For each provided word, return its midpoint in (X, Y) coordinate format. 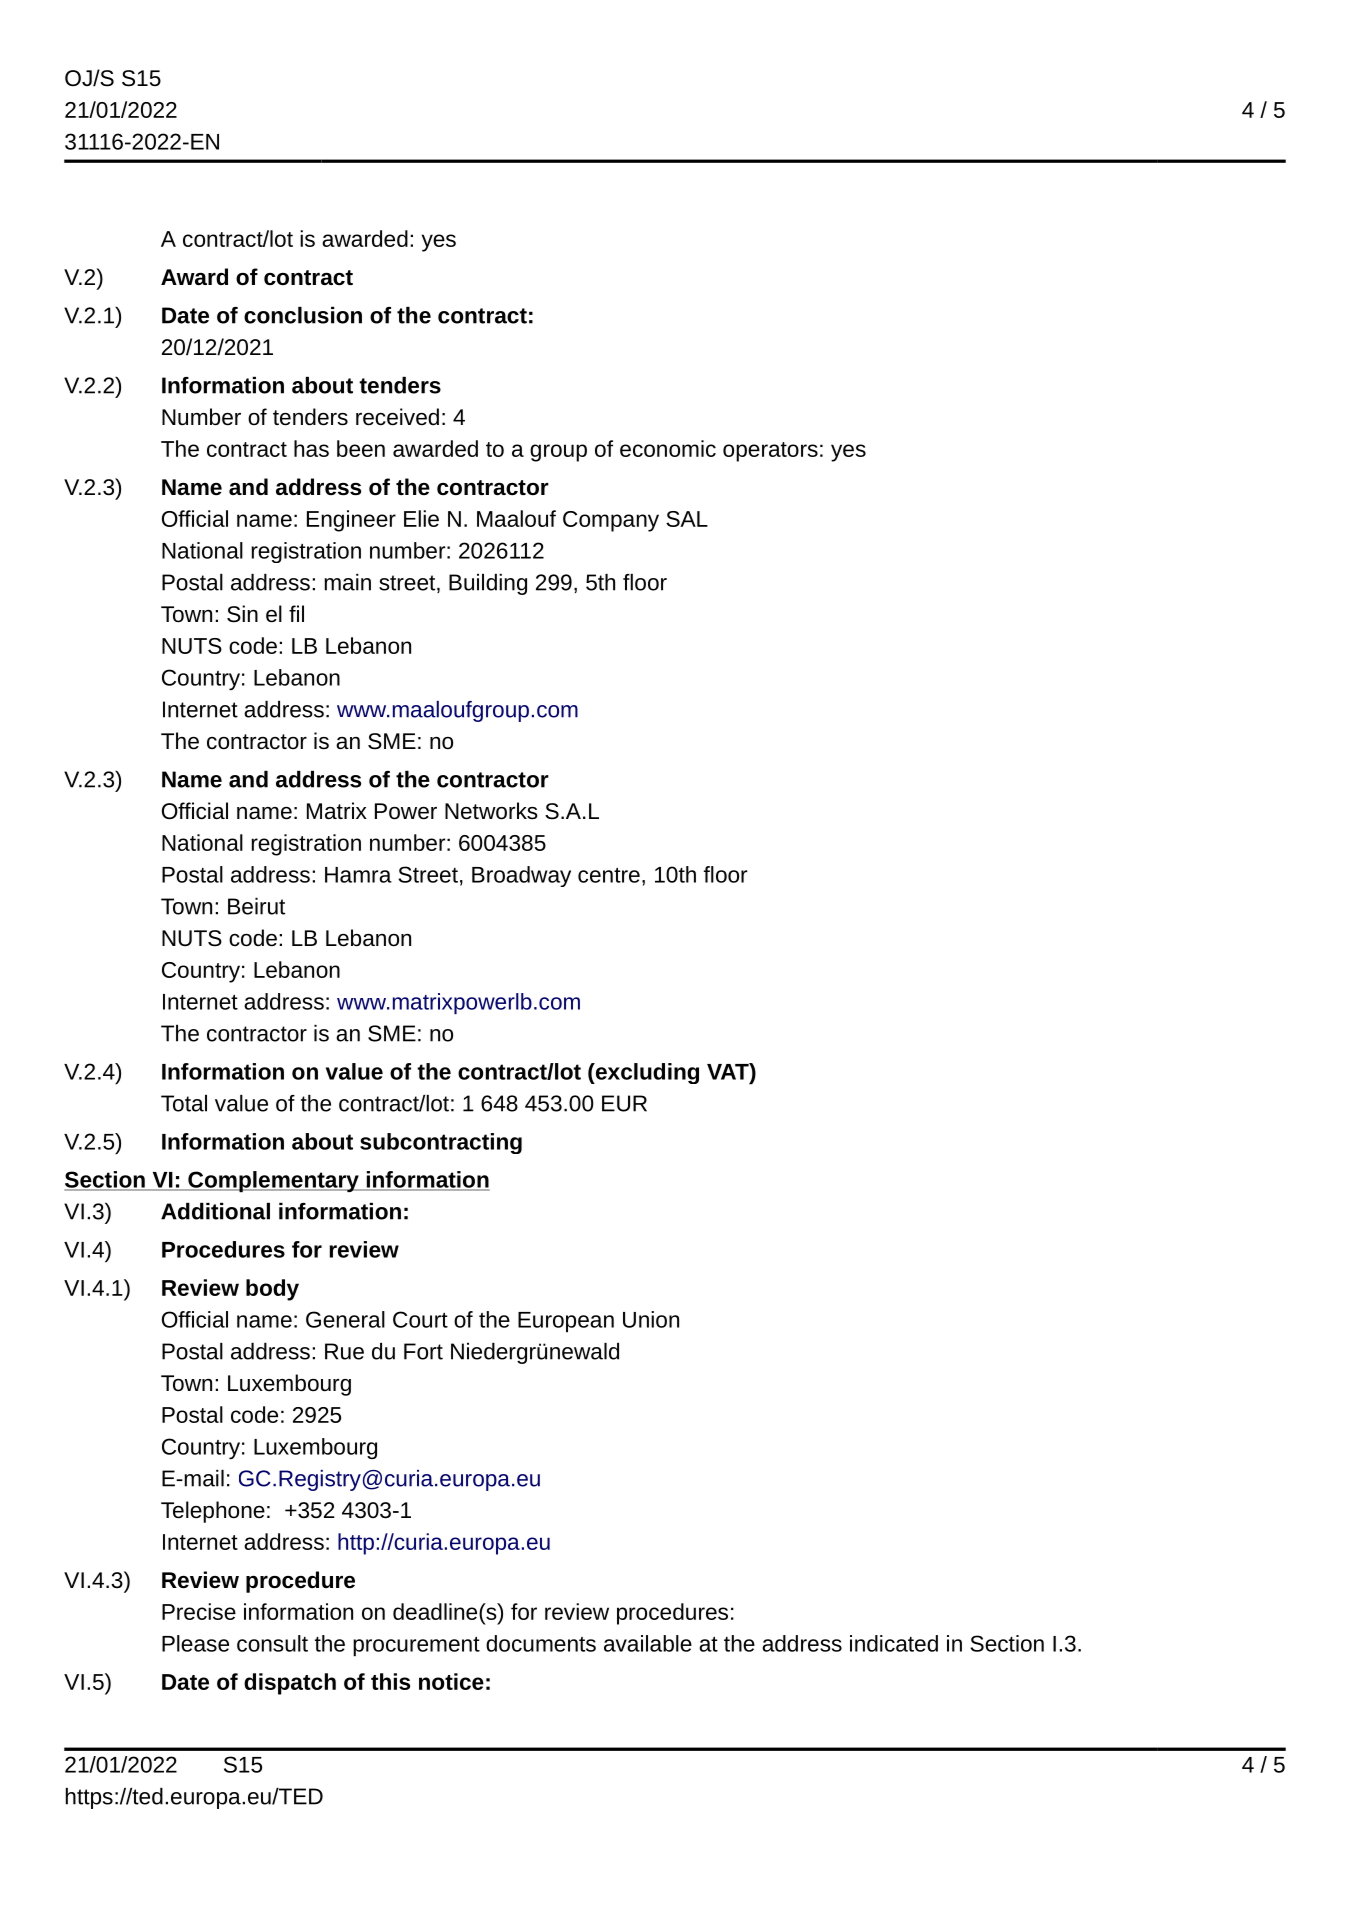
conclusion (303, 315)
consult (272, 1643)
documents (541, 1643)
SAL (687, 519)
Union (651, 1319)
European (566, 1322)
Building (488, 584)
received (397, 417)
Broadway (521, 876)
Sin (242, 614)
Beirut (256, 906)
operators (770, 452)
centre (609, 875)
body (272, 1290)
